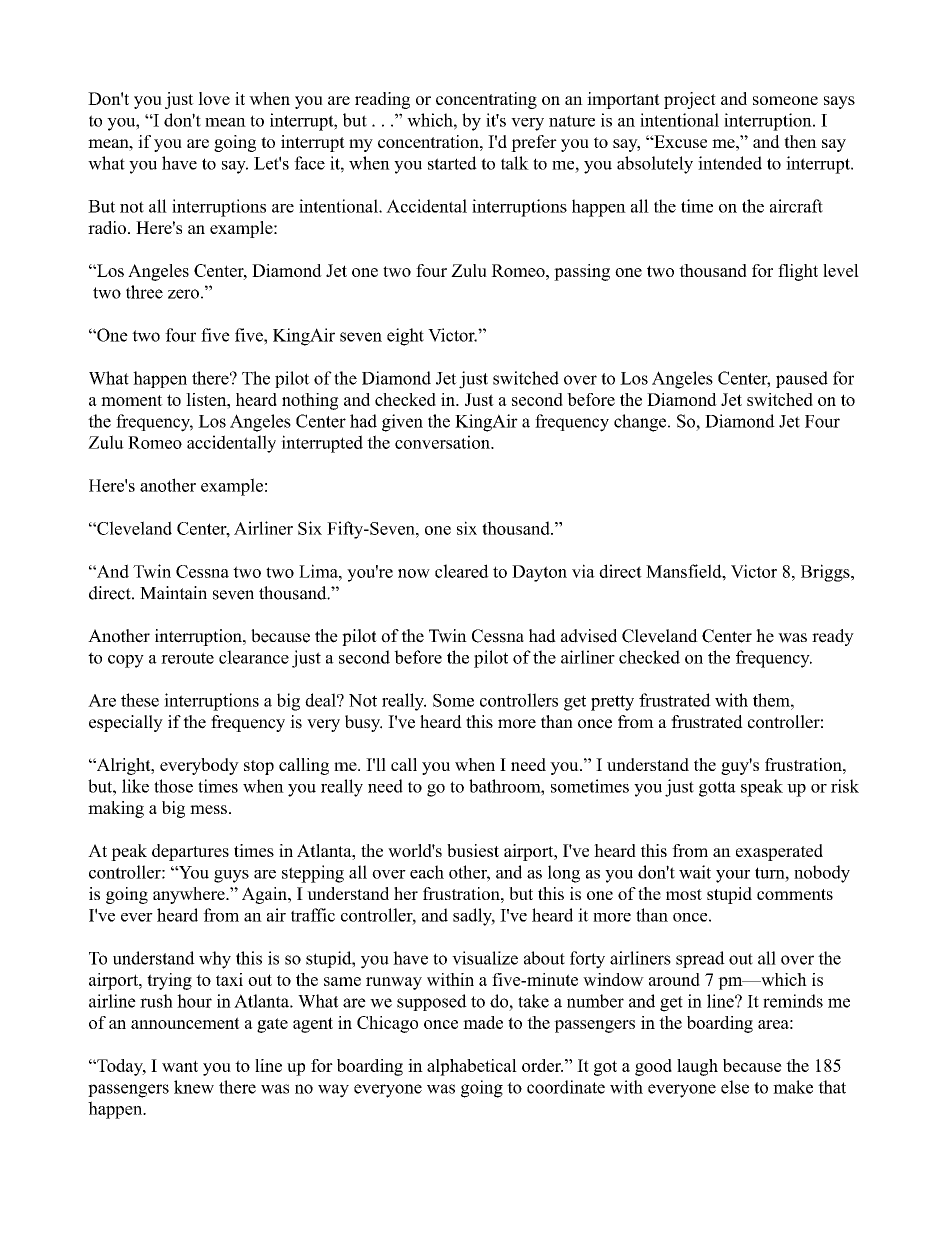  I want to click on started, so click(452, 163).
